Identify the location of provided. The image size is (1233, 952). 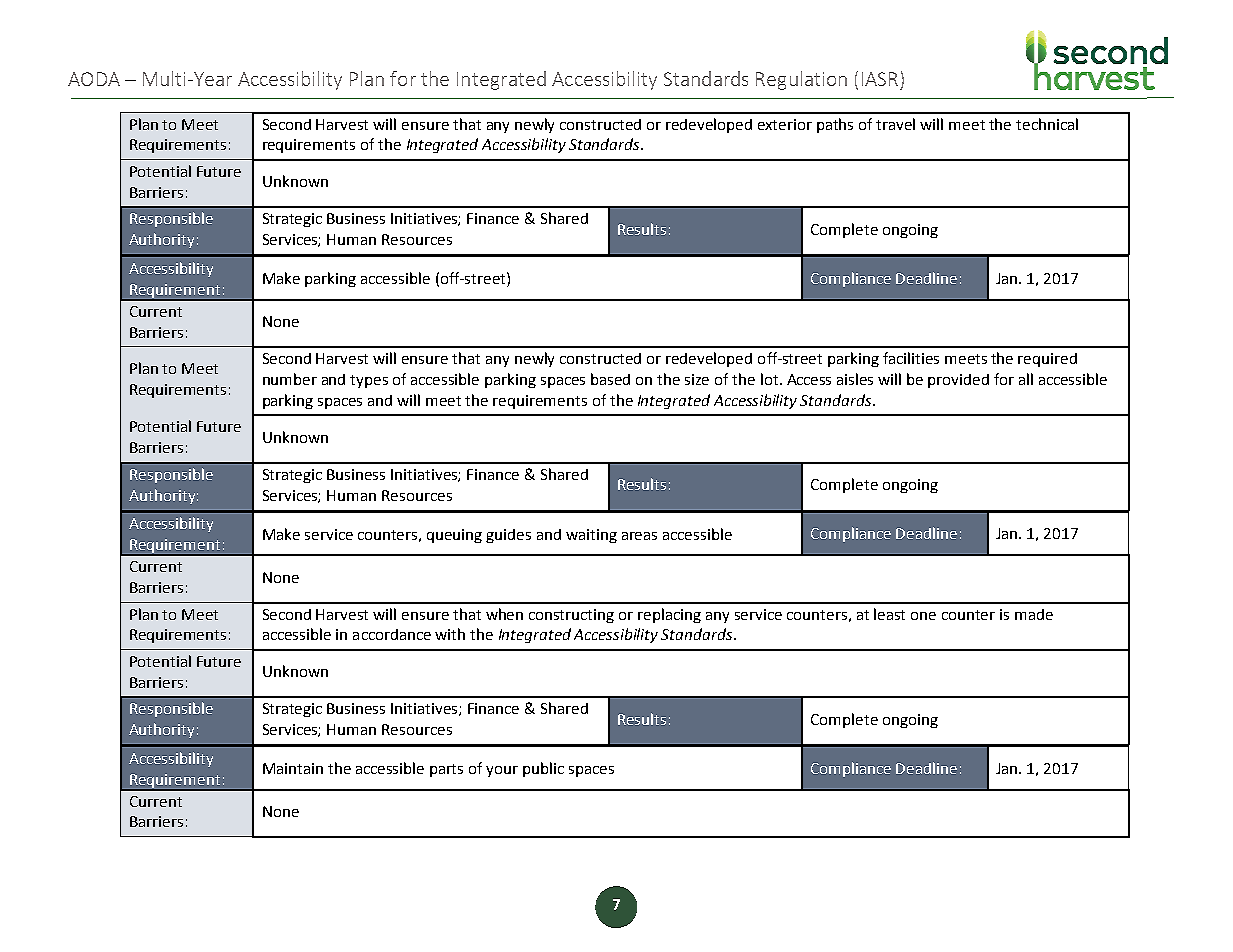
(958, 381).
